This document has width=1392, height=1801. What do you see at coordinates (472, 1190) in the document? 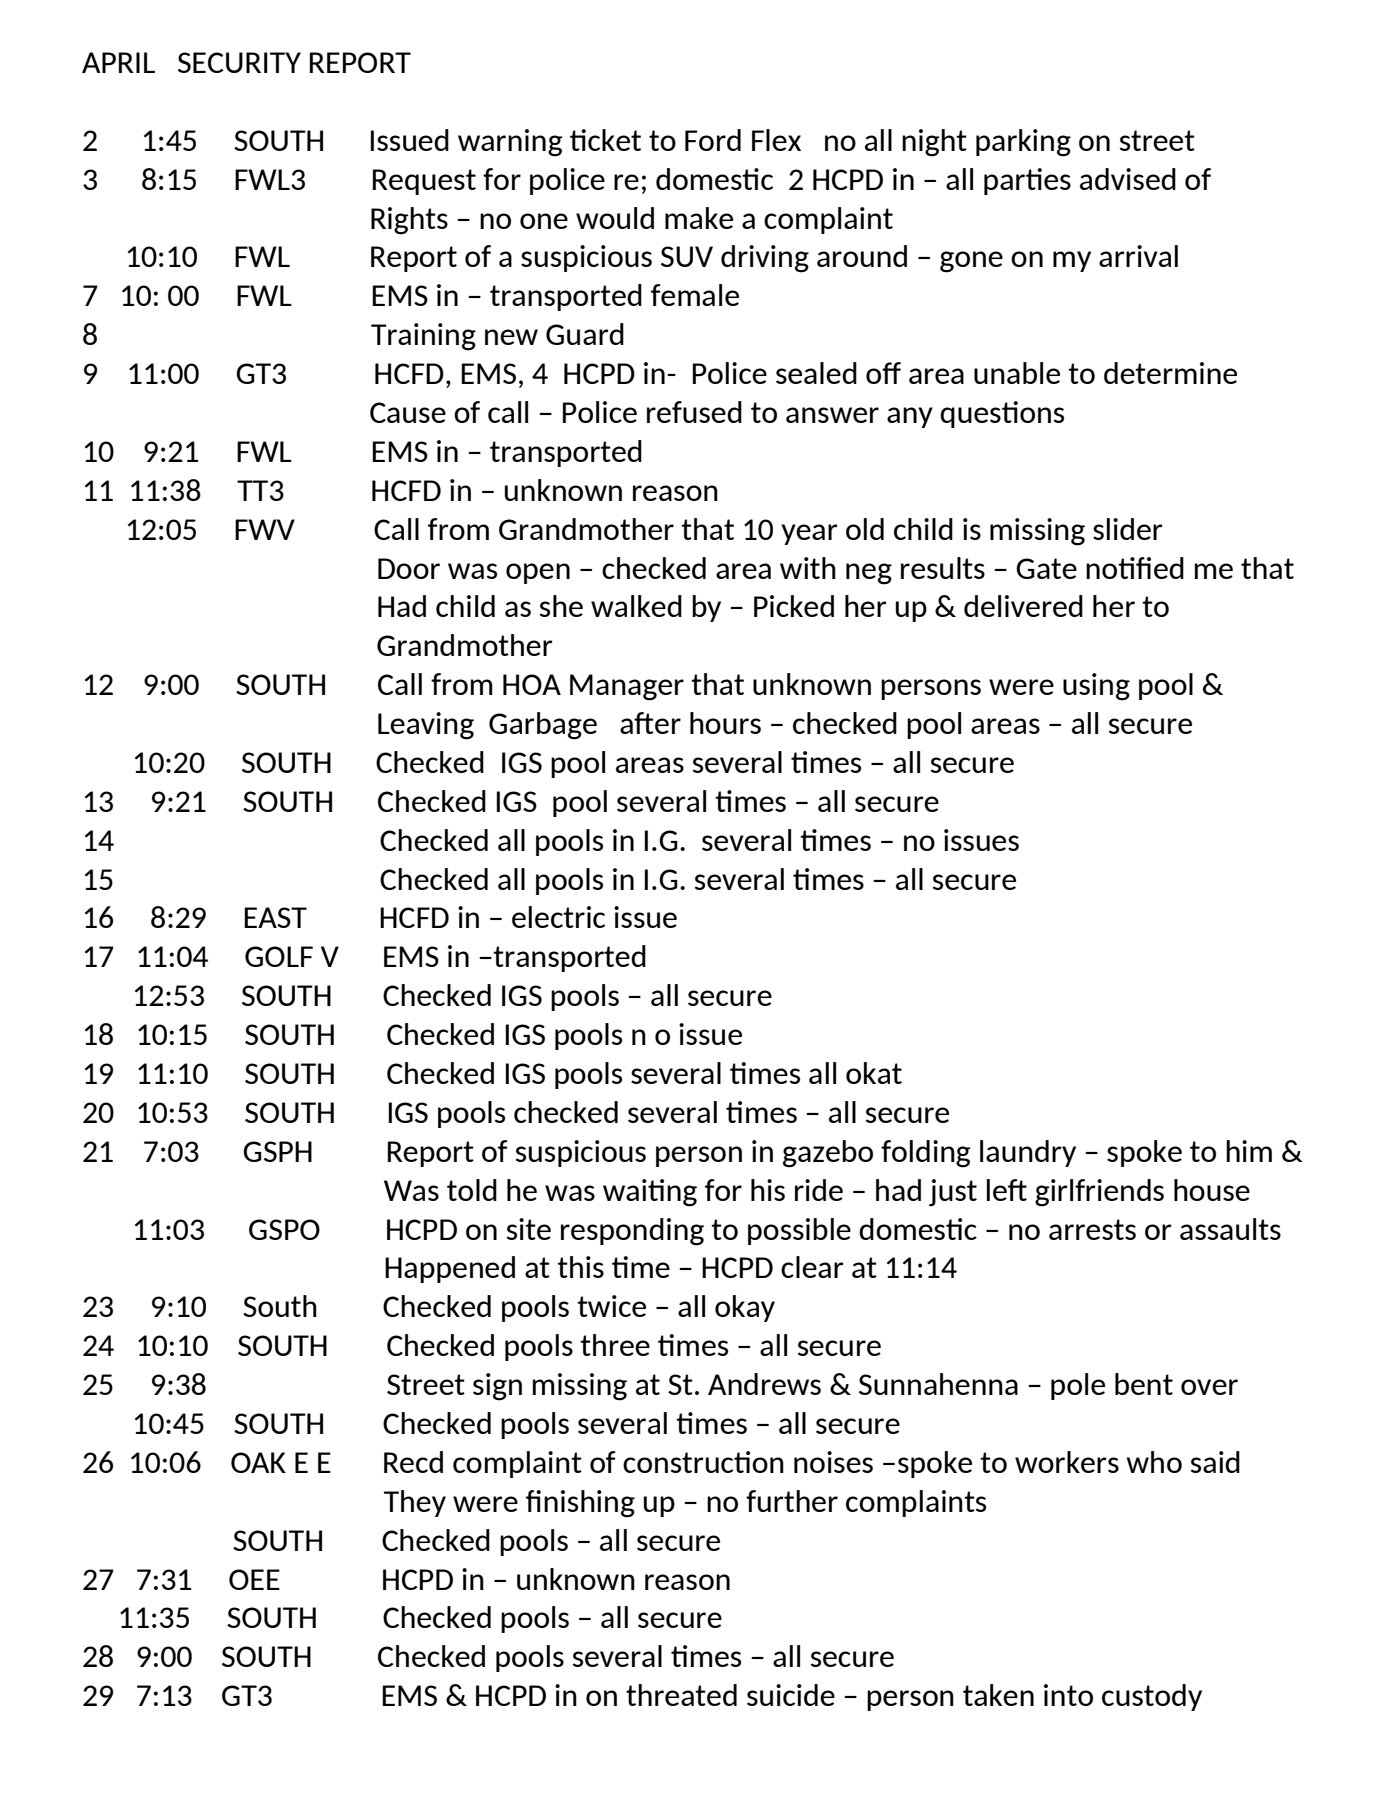
I see `told` at bounding box center [472, 1190].
